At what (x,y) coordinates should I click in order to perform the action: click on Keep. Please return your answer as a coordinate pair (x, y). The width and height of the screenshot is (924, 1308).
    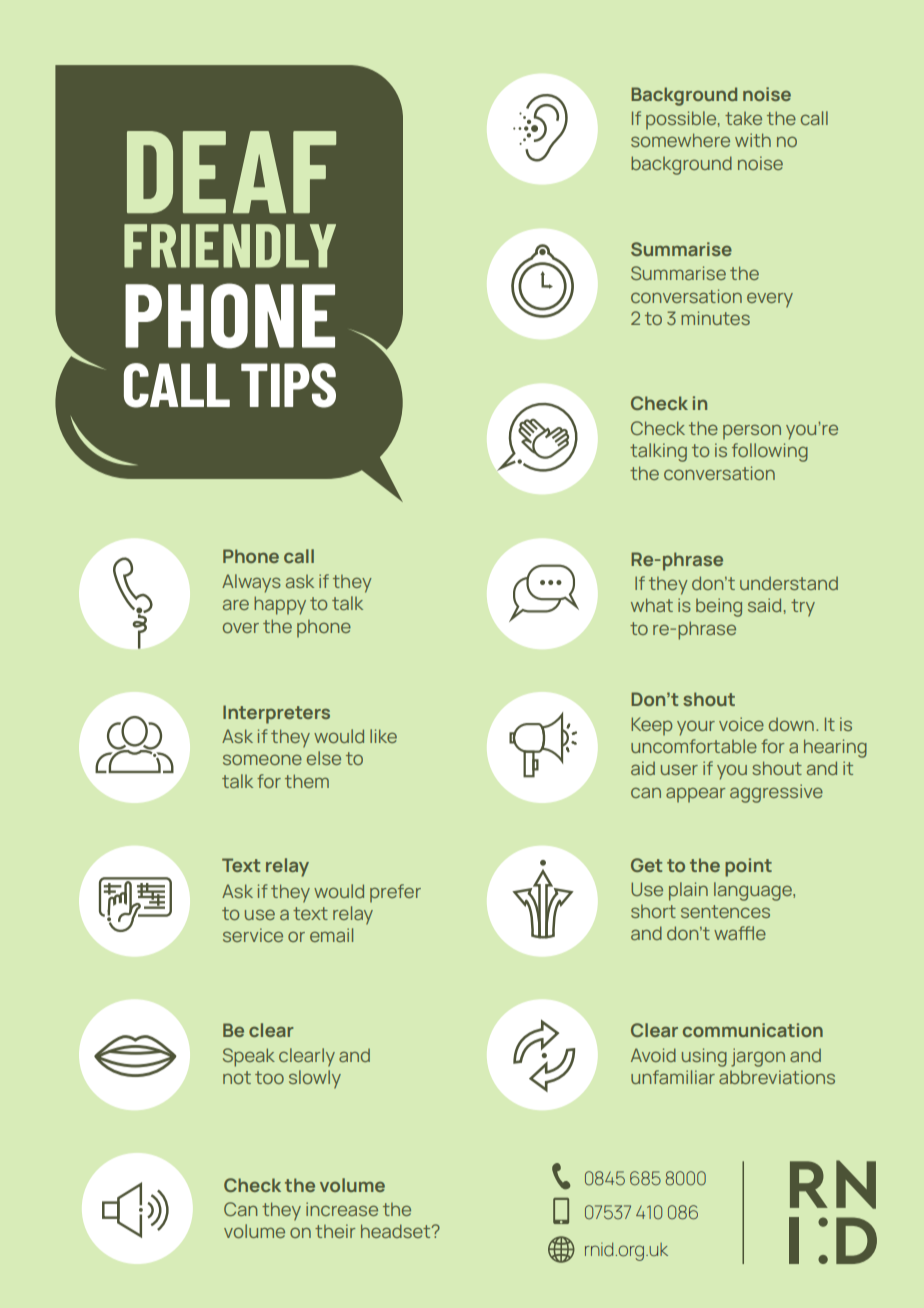
    Looking at the image, I should click on (651, 726).
